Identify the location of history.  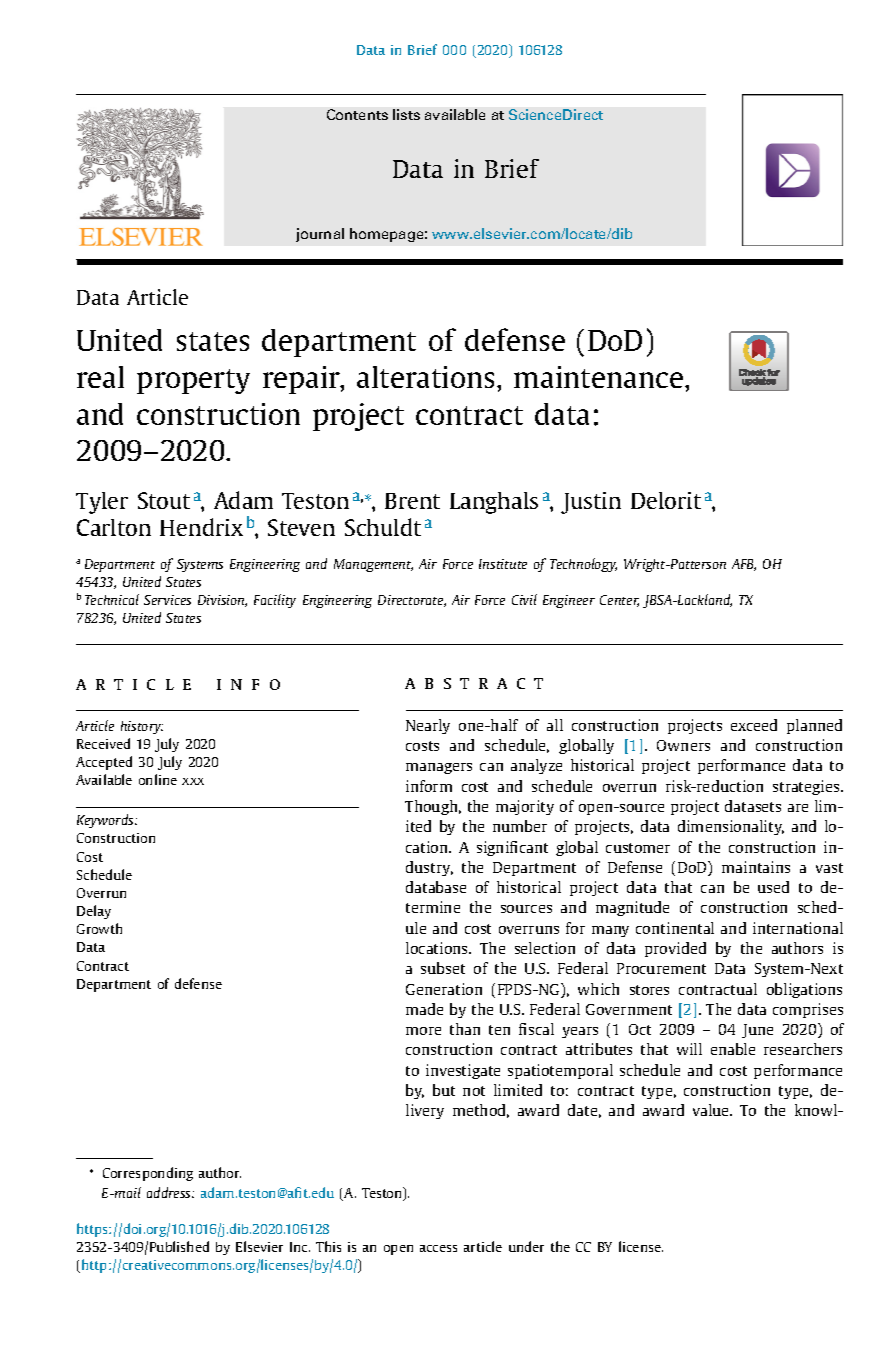
(142, 727).
